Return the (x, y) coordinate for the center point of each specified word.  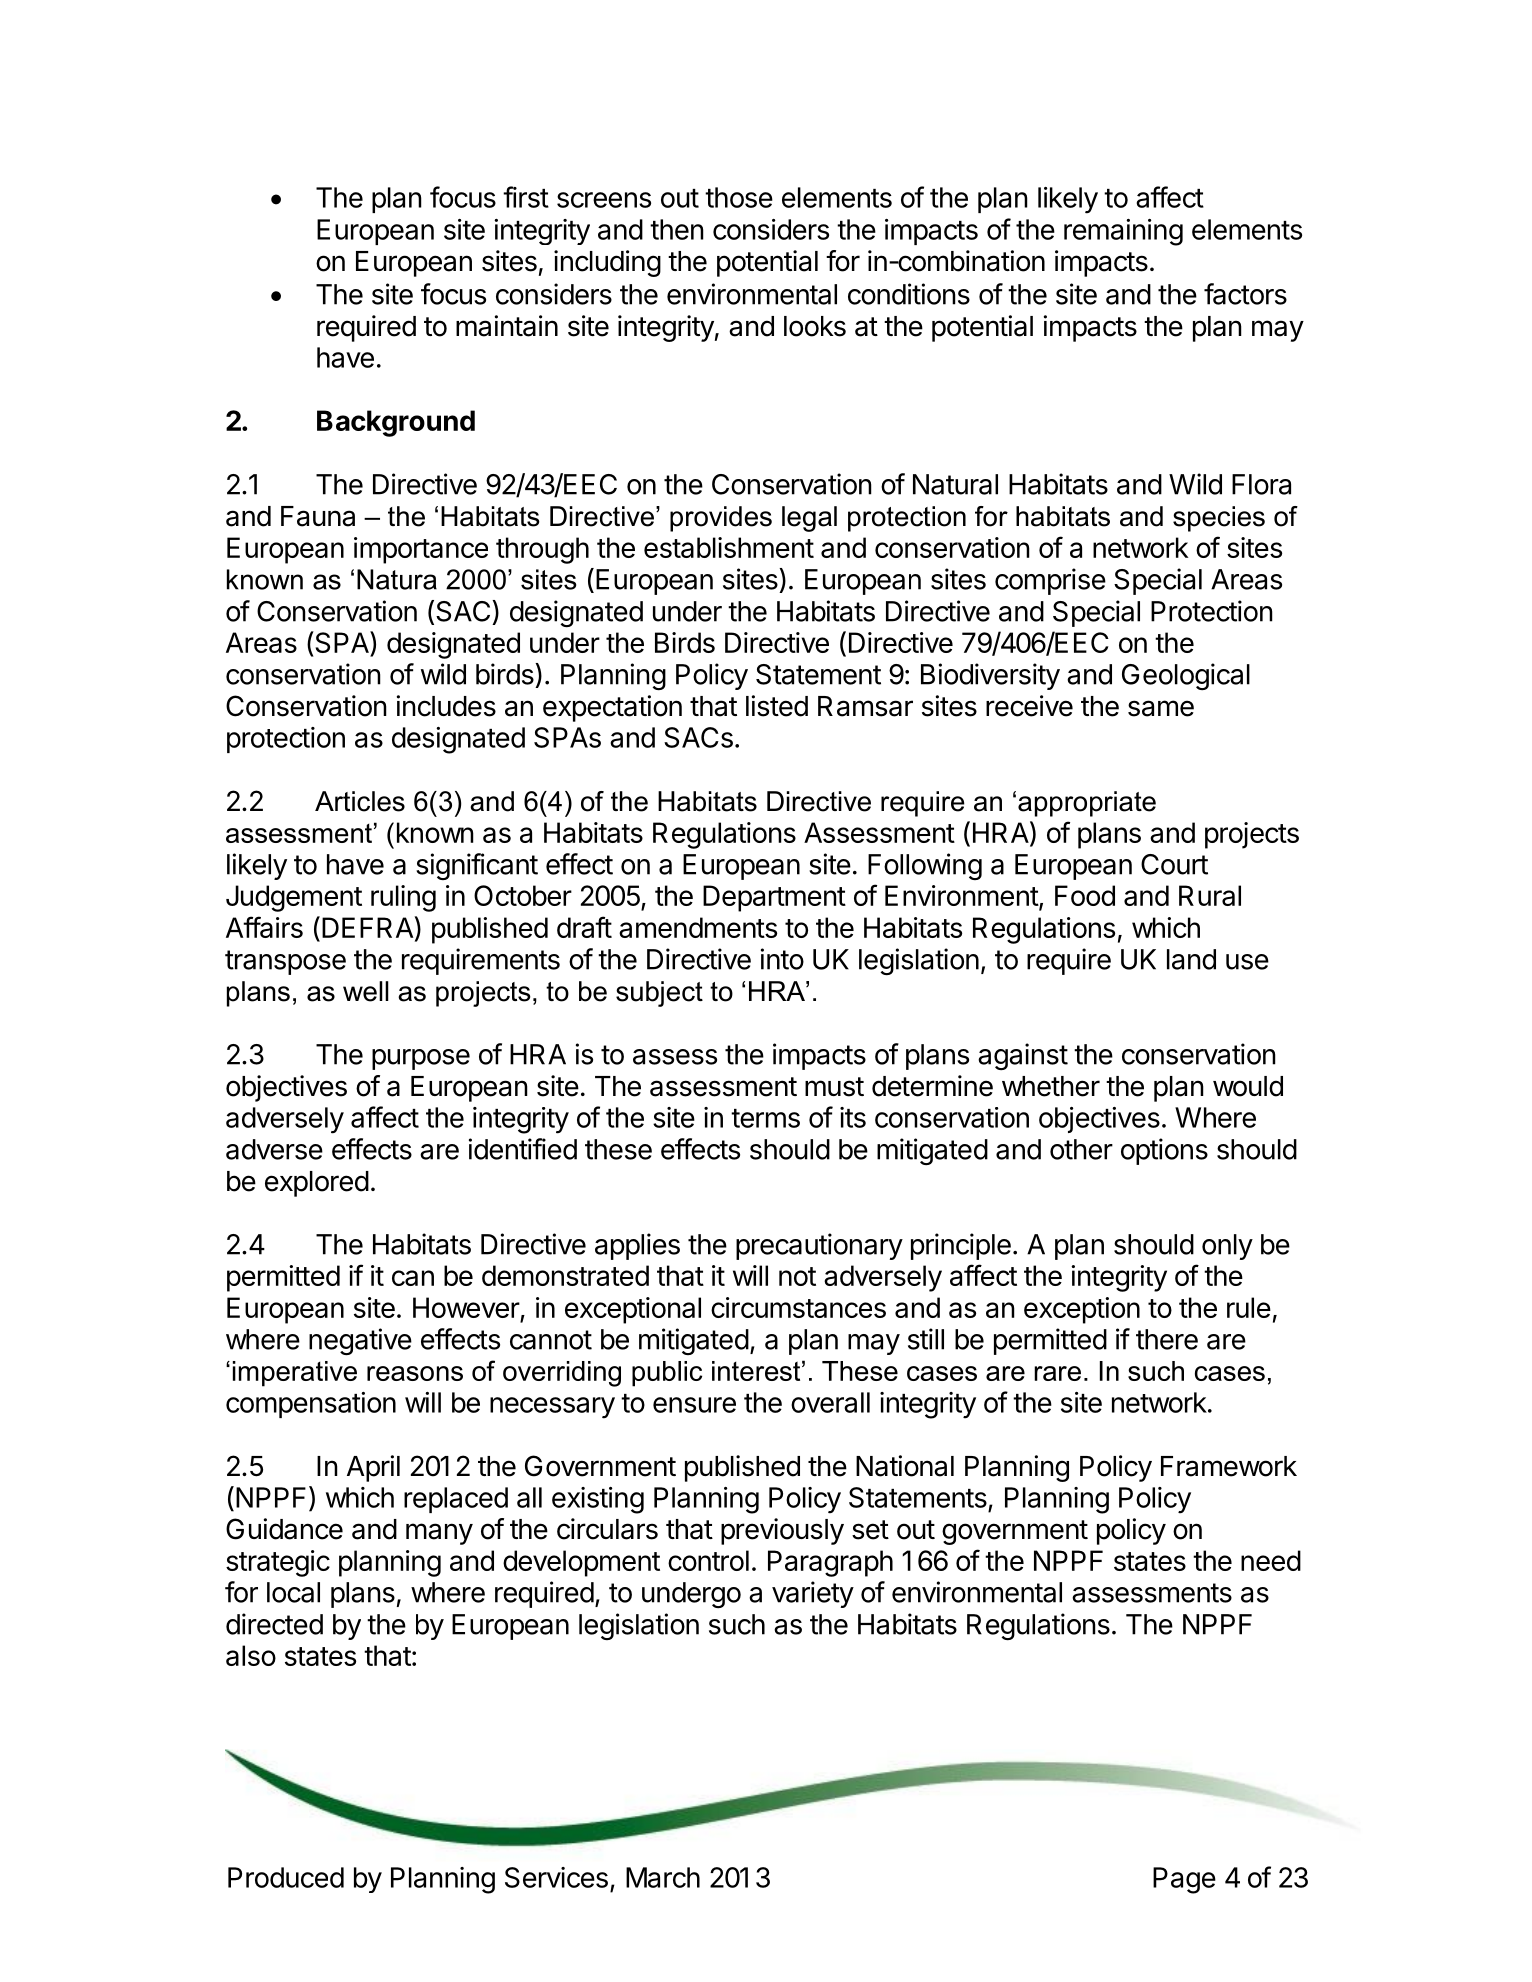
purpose (421, 1059)
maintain (507, 326)
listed (777, 706)
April (373, 1468)
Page (1184, 1880)
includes (446, 706)
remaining (1123, 232)
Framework (1229, 1466)
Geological (1186, 676)
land (1191, 959)
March (663, 1877)
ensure (694, 1405)
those (739, 197)
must (834, 1087)
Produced (286, 1877)
